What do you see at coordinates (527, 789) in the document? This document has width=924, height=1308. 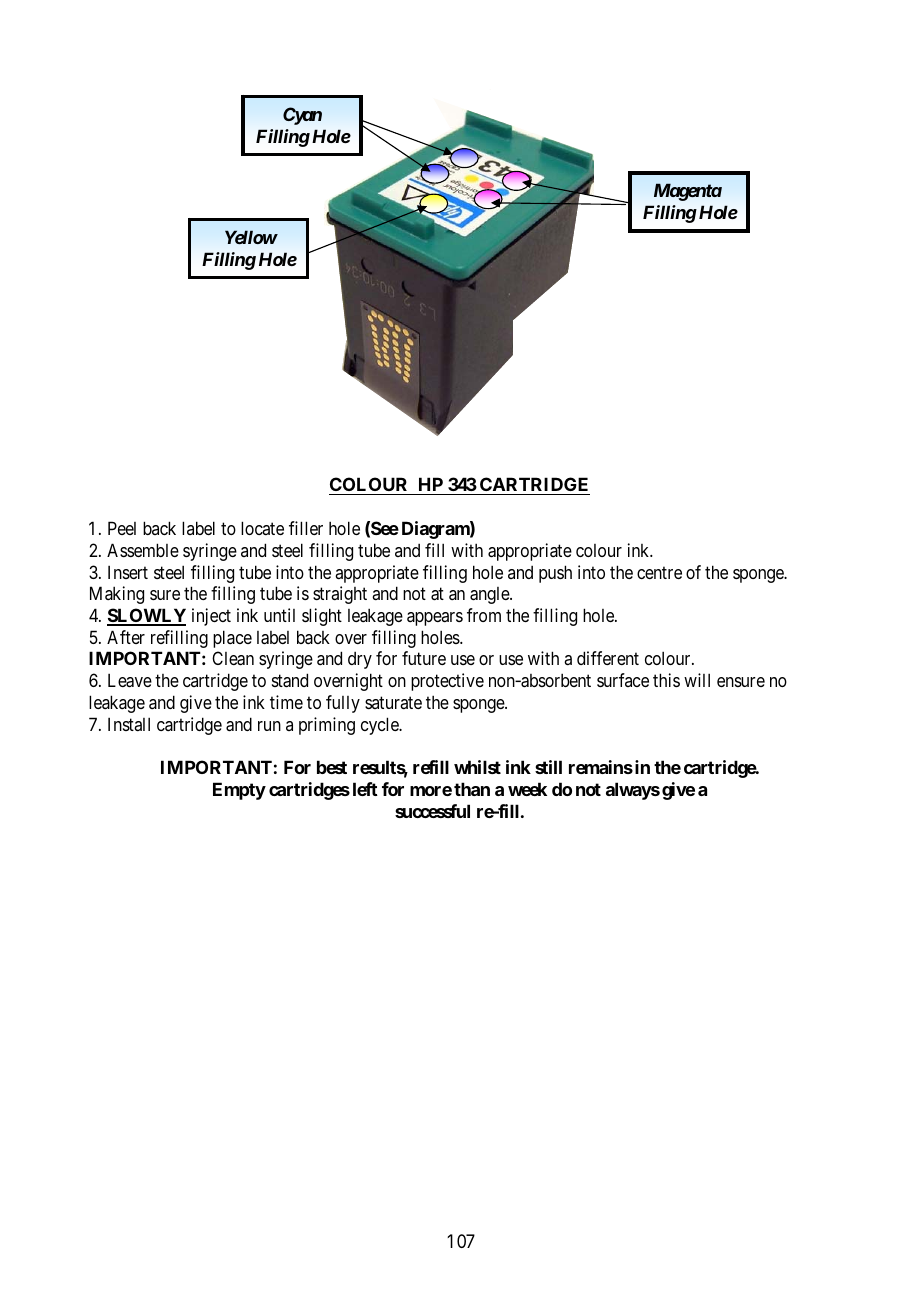 I see `week` at bounding box center [527, 789].
